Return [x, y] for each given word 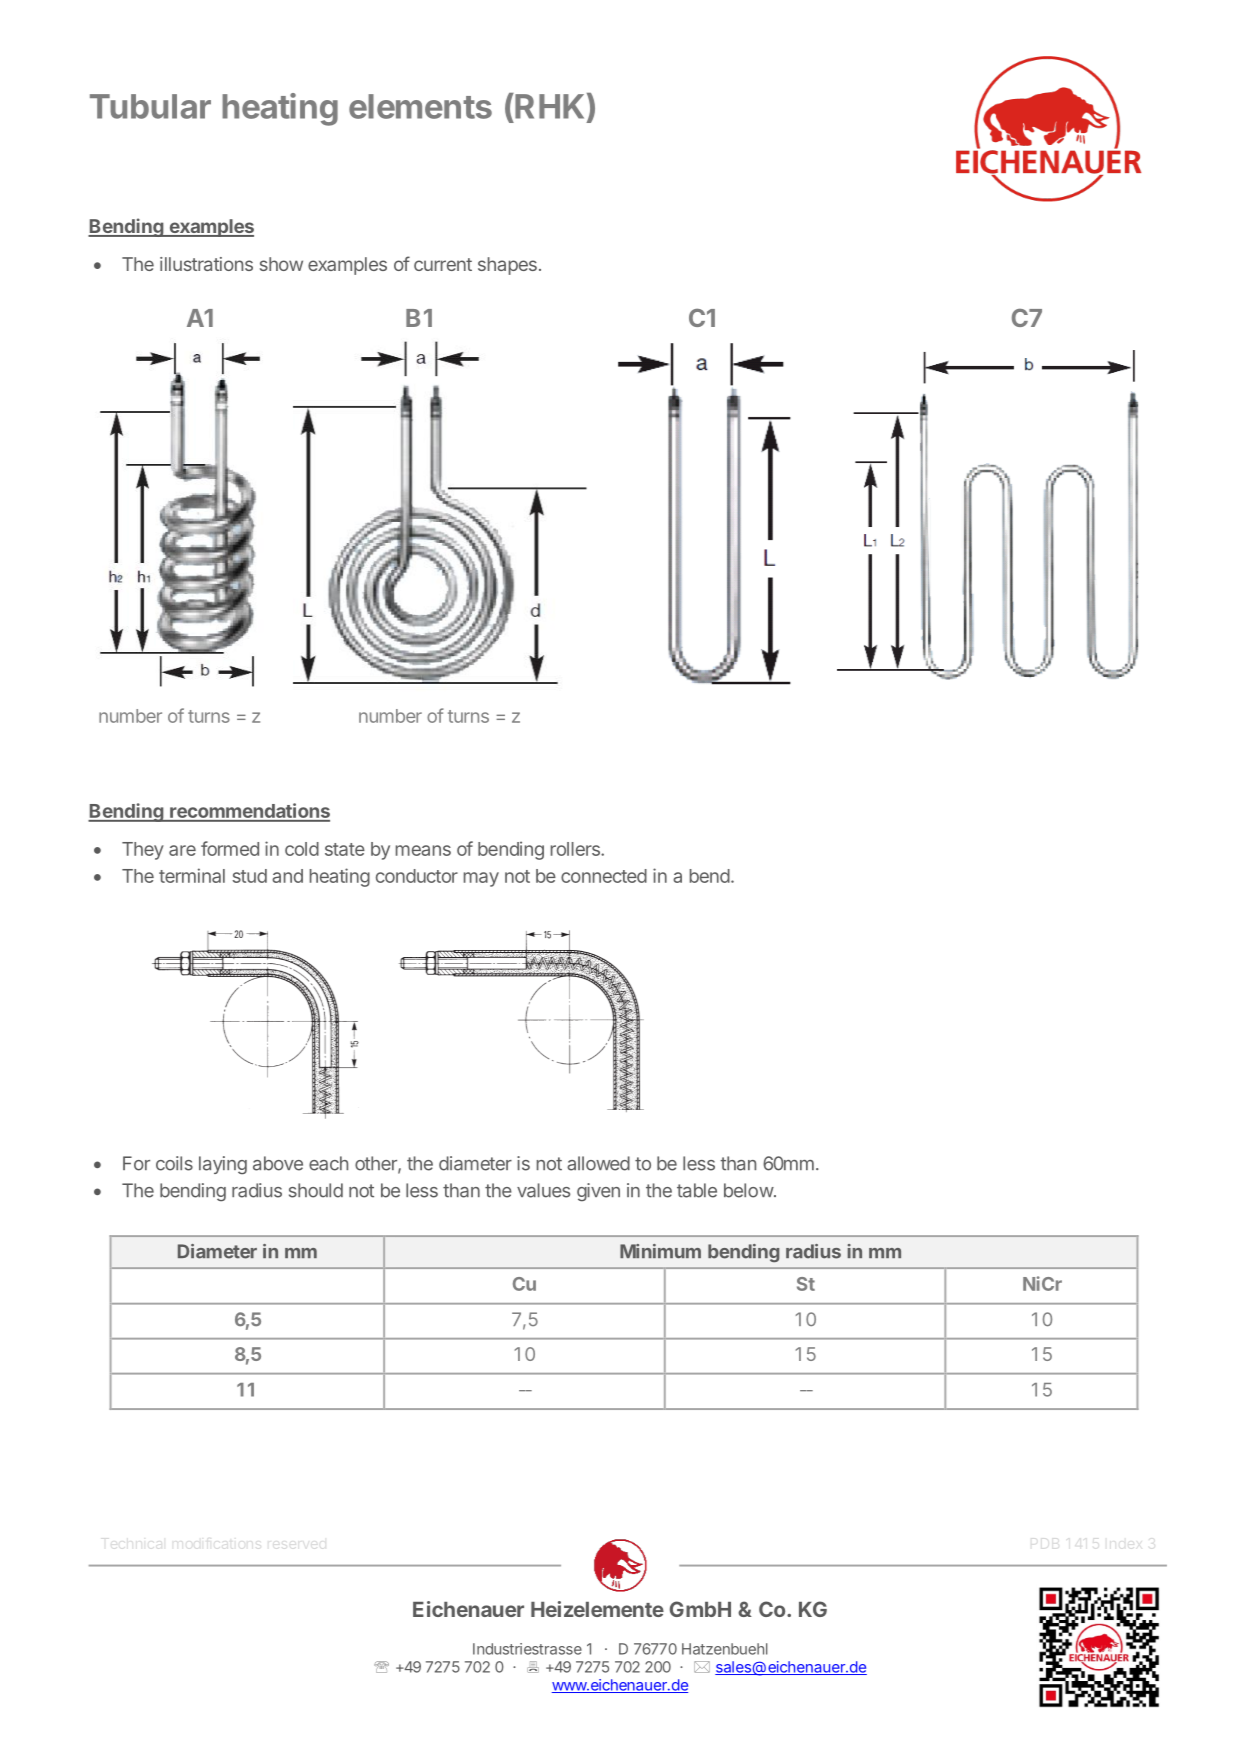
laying [223, 1165]
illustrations [206, 264]
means [423, 850]
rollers [576, 849]
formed [230, 848]
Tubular [150, 106]
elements [420, 106]
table [697, 1190]
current [443, 264]
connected [604, 876]
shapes [507, 266]
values [543, 1190]
